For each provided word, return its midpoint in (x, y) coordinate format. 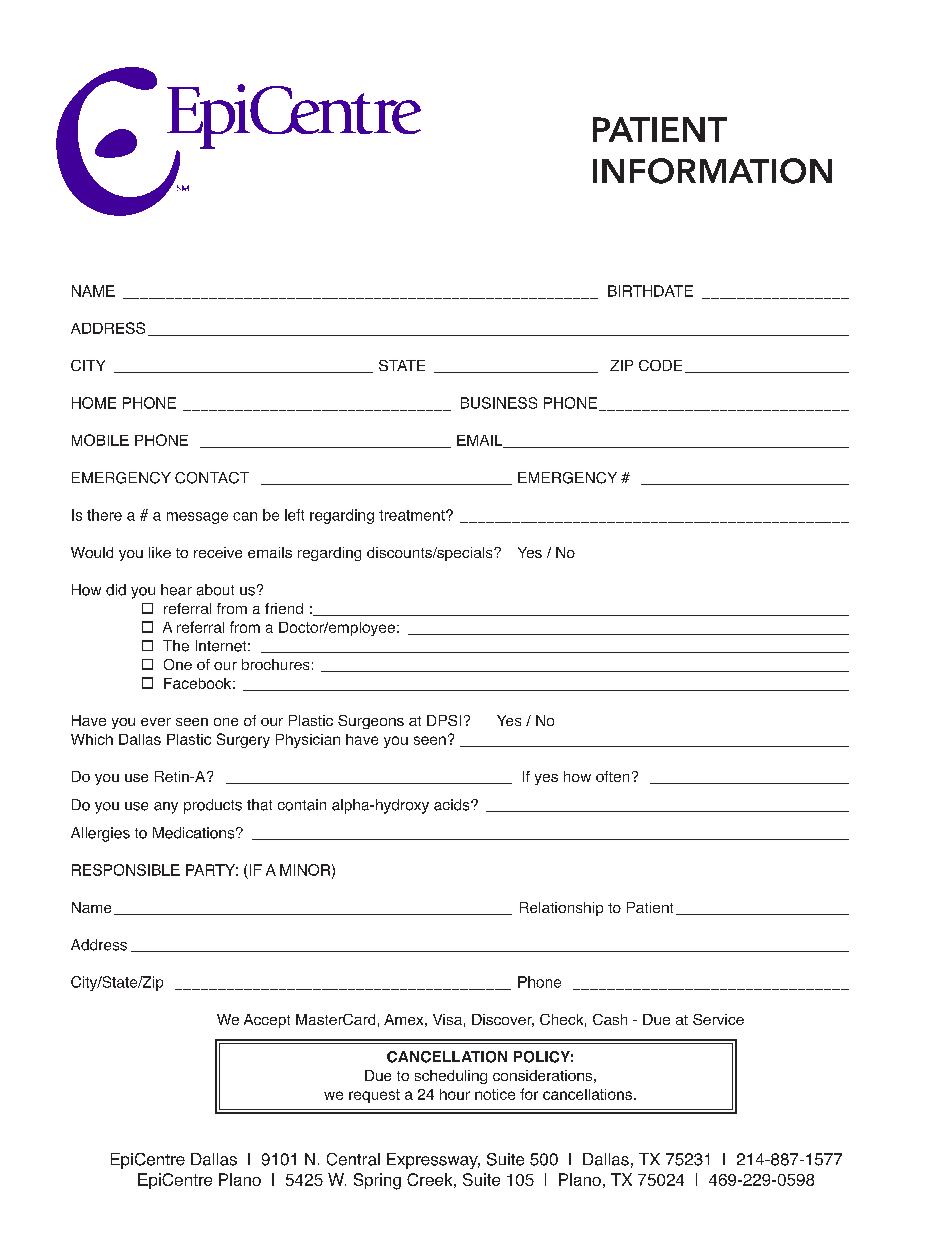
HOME (94, 403)
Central (353, 1159)
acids (453, 805)
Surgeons (371, 722)
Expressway (433, 1161)
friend (284, 608)
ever (156, 722)
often (612, 776)
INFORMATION (712, 171)
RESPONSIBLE (126, 870)
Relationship (561, 909)
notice (495, 1094)
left (294, 515)
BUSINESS (499, 403)
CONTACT (212, 478)
